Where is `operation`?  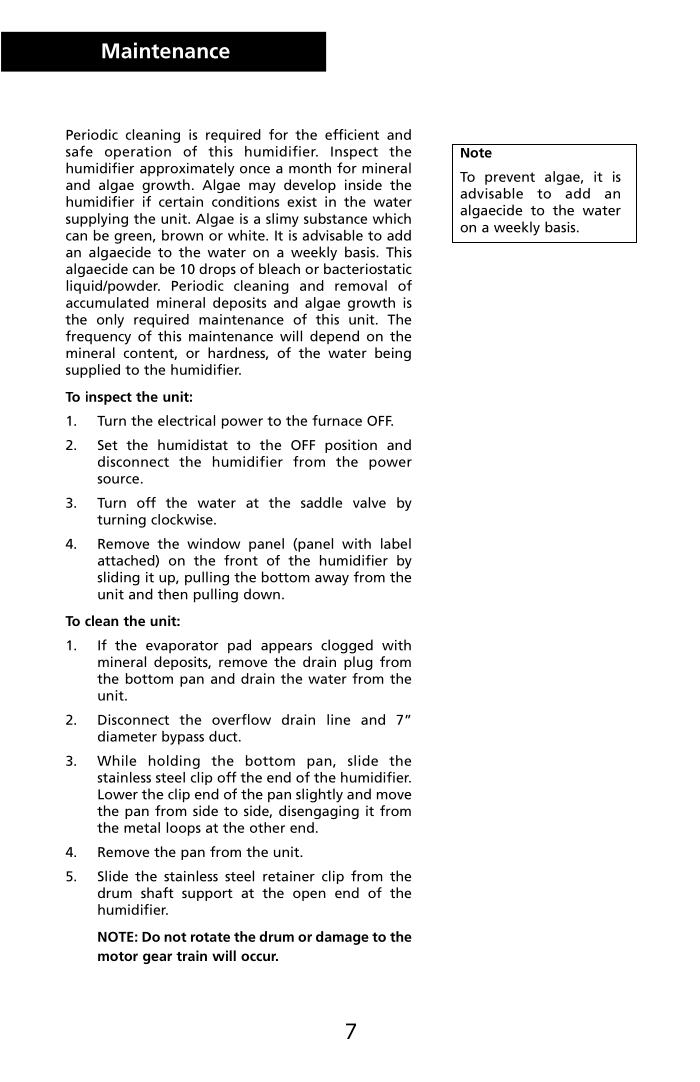
operation is located at coordinates (138, 153).
